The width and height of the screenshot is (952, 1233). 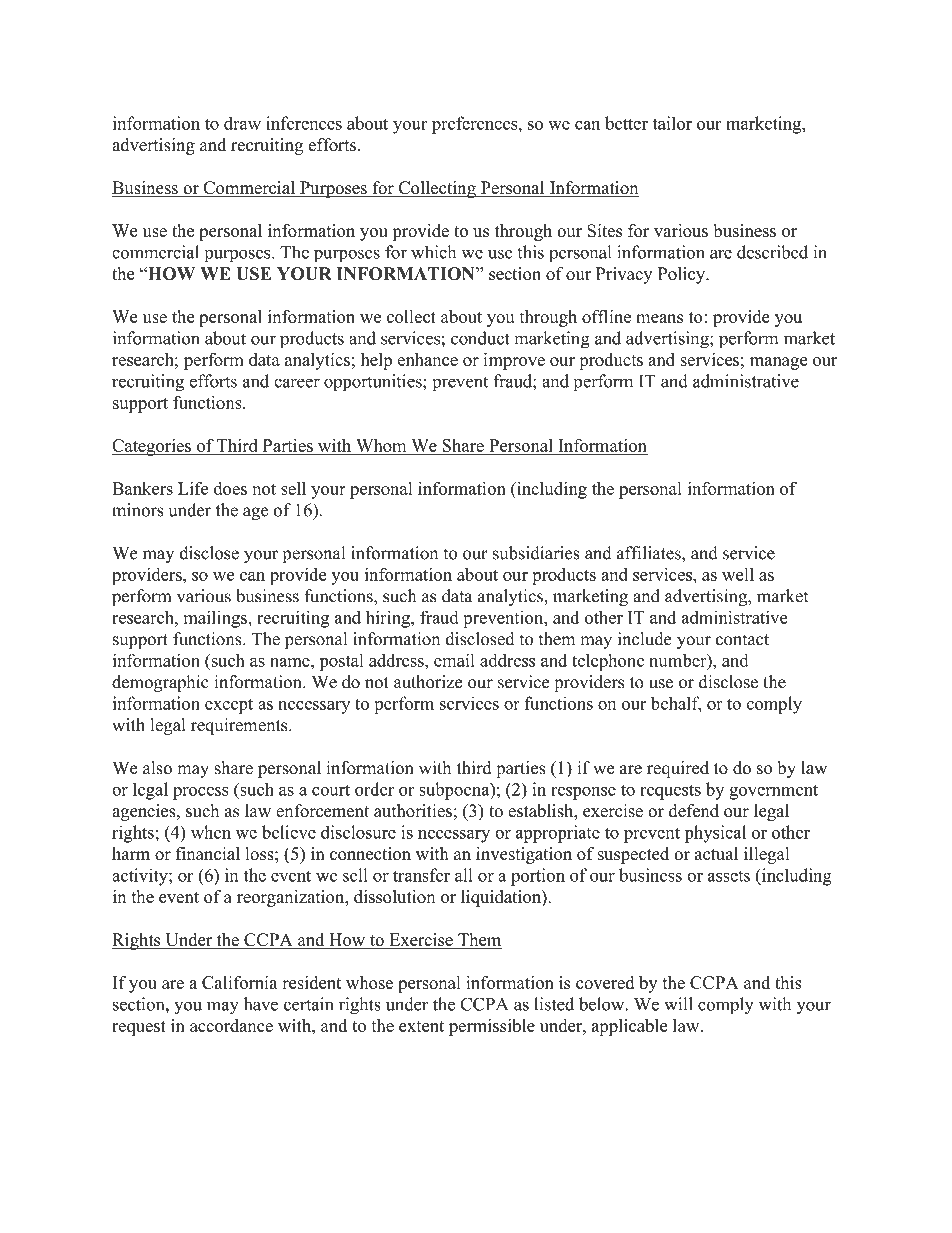 I want to click on mailings, so click(x=216, y=619).
